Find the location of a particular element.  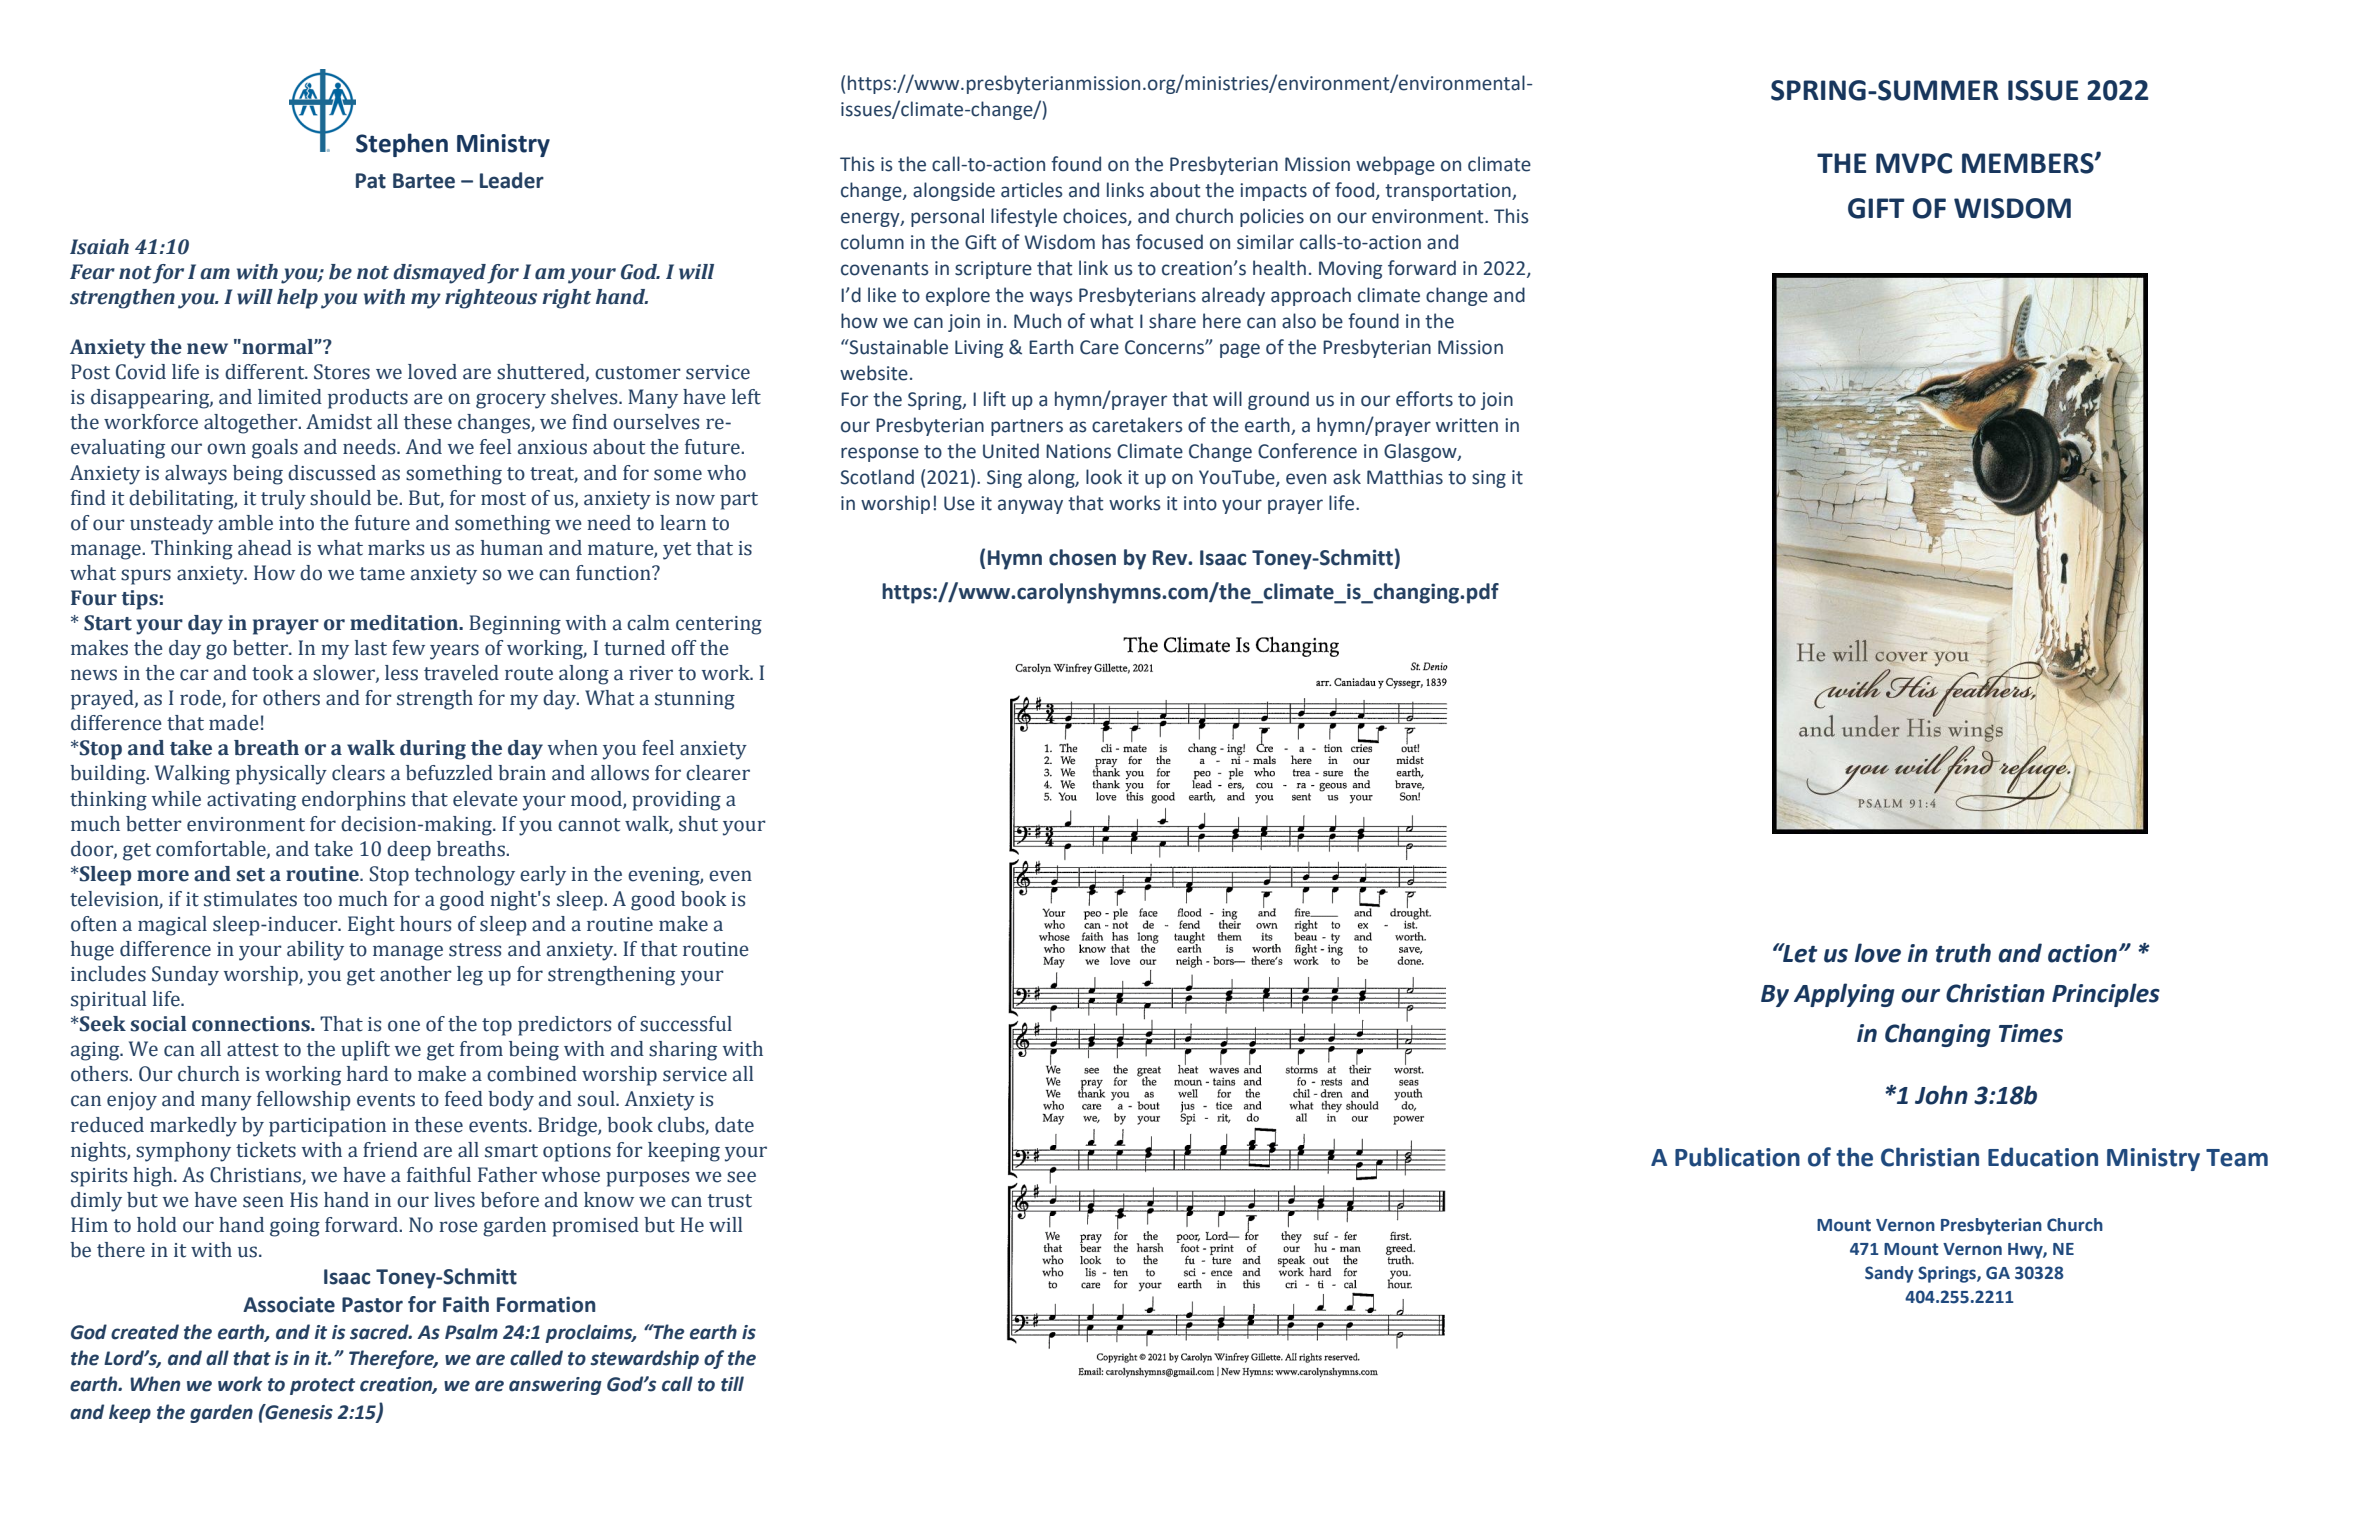

Stephen is located at coordinates (402, 145).
